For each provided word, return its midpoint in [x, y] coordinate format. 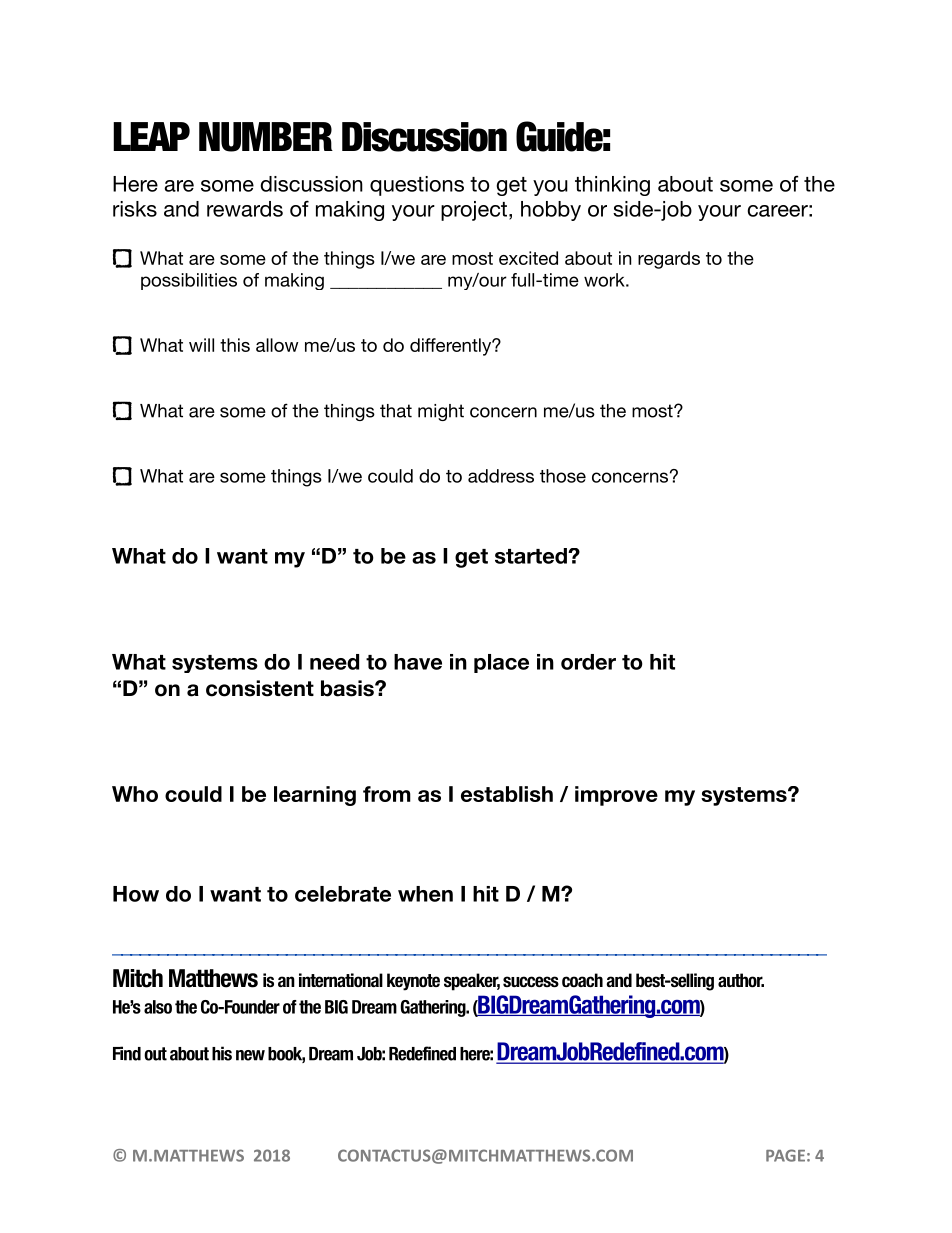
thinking [612, 186]
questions [417, 186]
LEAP [151, 136]
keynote [413, 982]
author [741, 980]
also [158, 1007]
